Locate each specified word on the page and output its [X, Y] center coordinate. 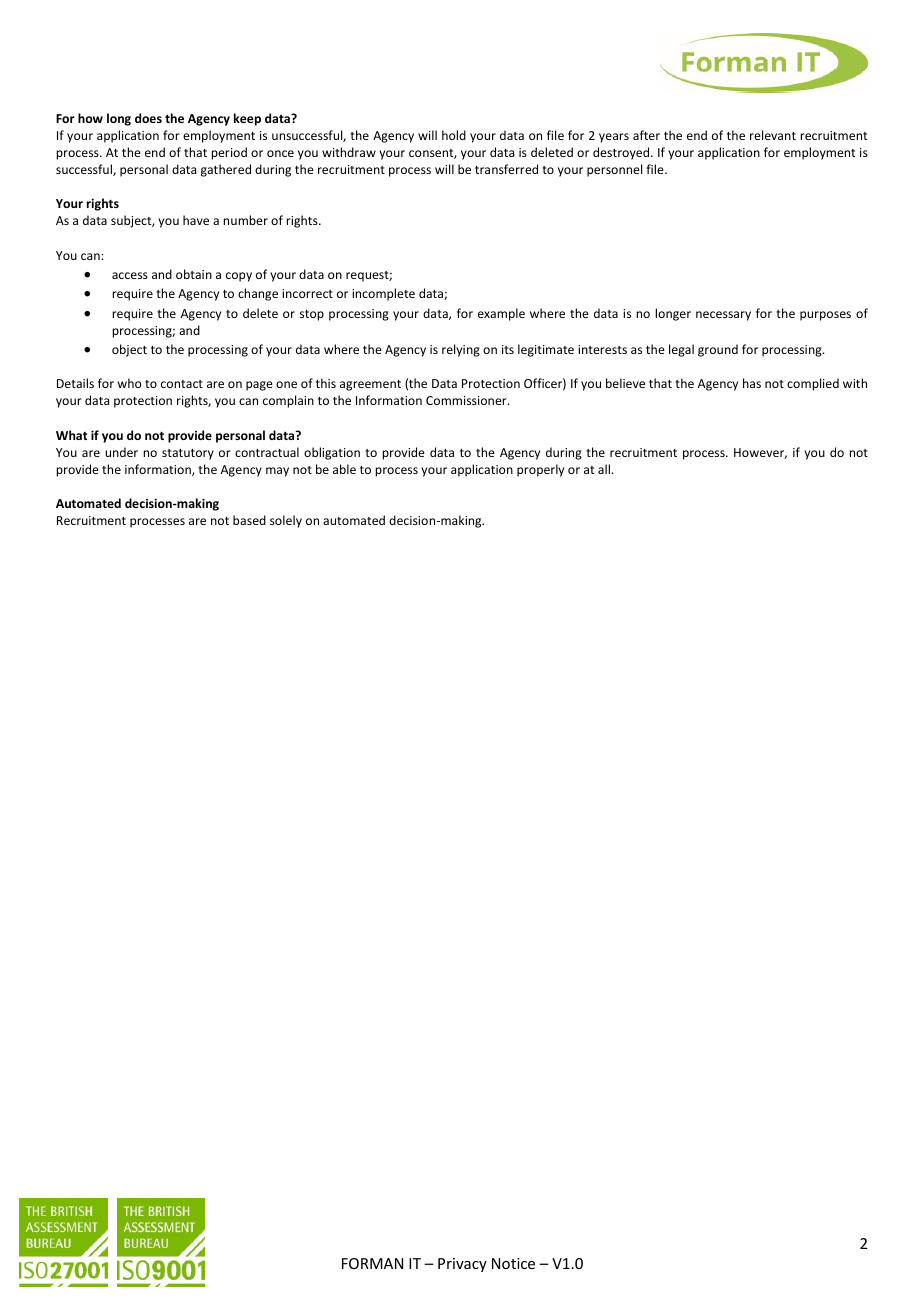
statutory [188, 454]
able [344, 469]
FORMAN [372, 1263]
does [148, 118]
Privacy [462, 1265]
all [604, 469]
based [249, 520]
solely [286, 521]
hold [454, 135]
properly [540, 470]
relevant [773, 135]
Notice [513, 1263]
